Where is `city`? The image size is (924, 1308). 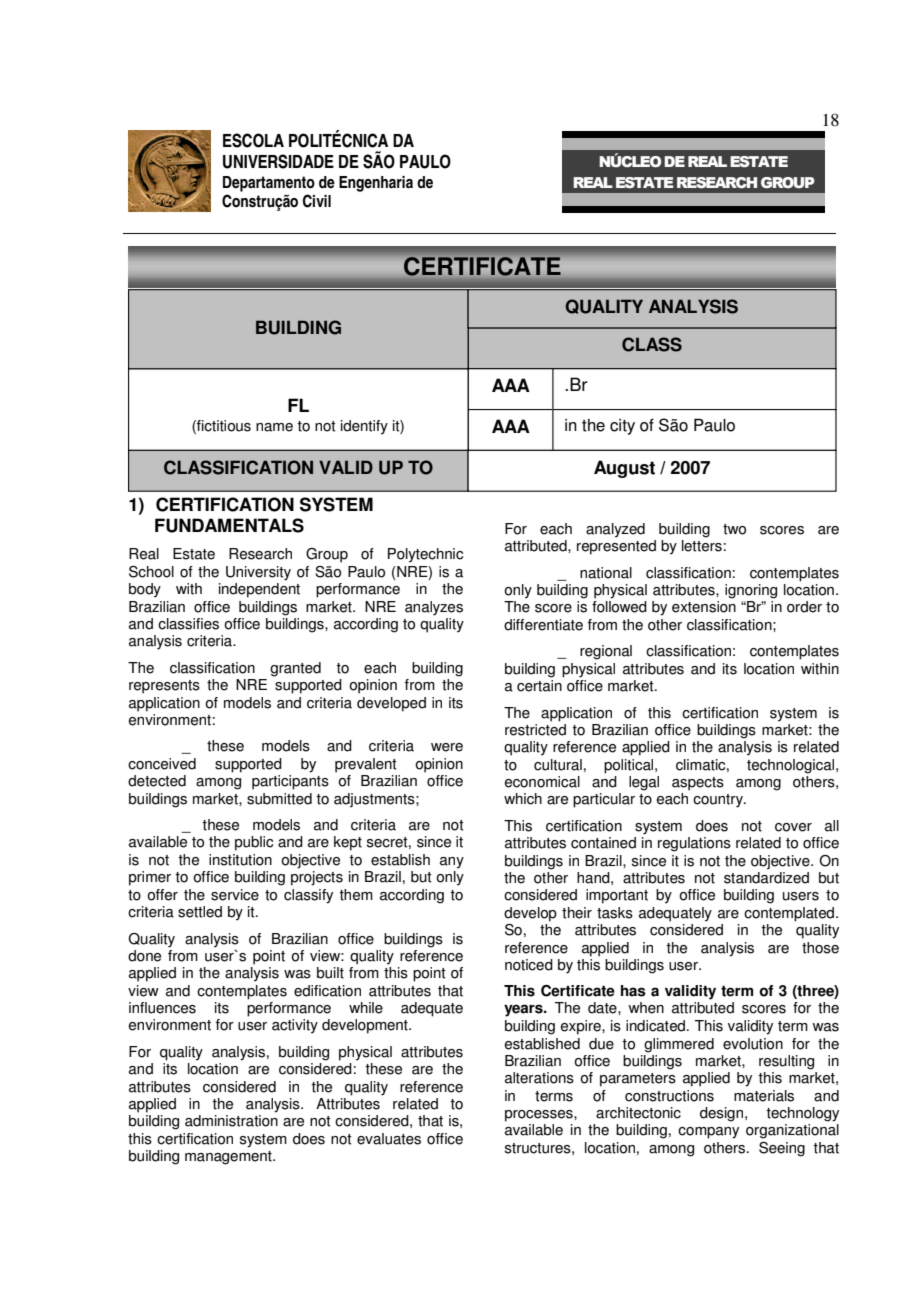 city is located at coordinates (622, 427).
